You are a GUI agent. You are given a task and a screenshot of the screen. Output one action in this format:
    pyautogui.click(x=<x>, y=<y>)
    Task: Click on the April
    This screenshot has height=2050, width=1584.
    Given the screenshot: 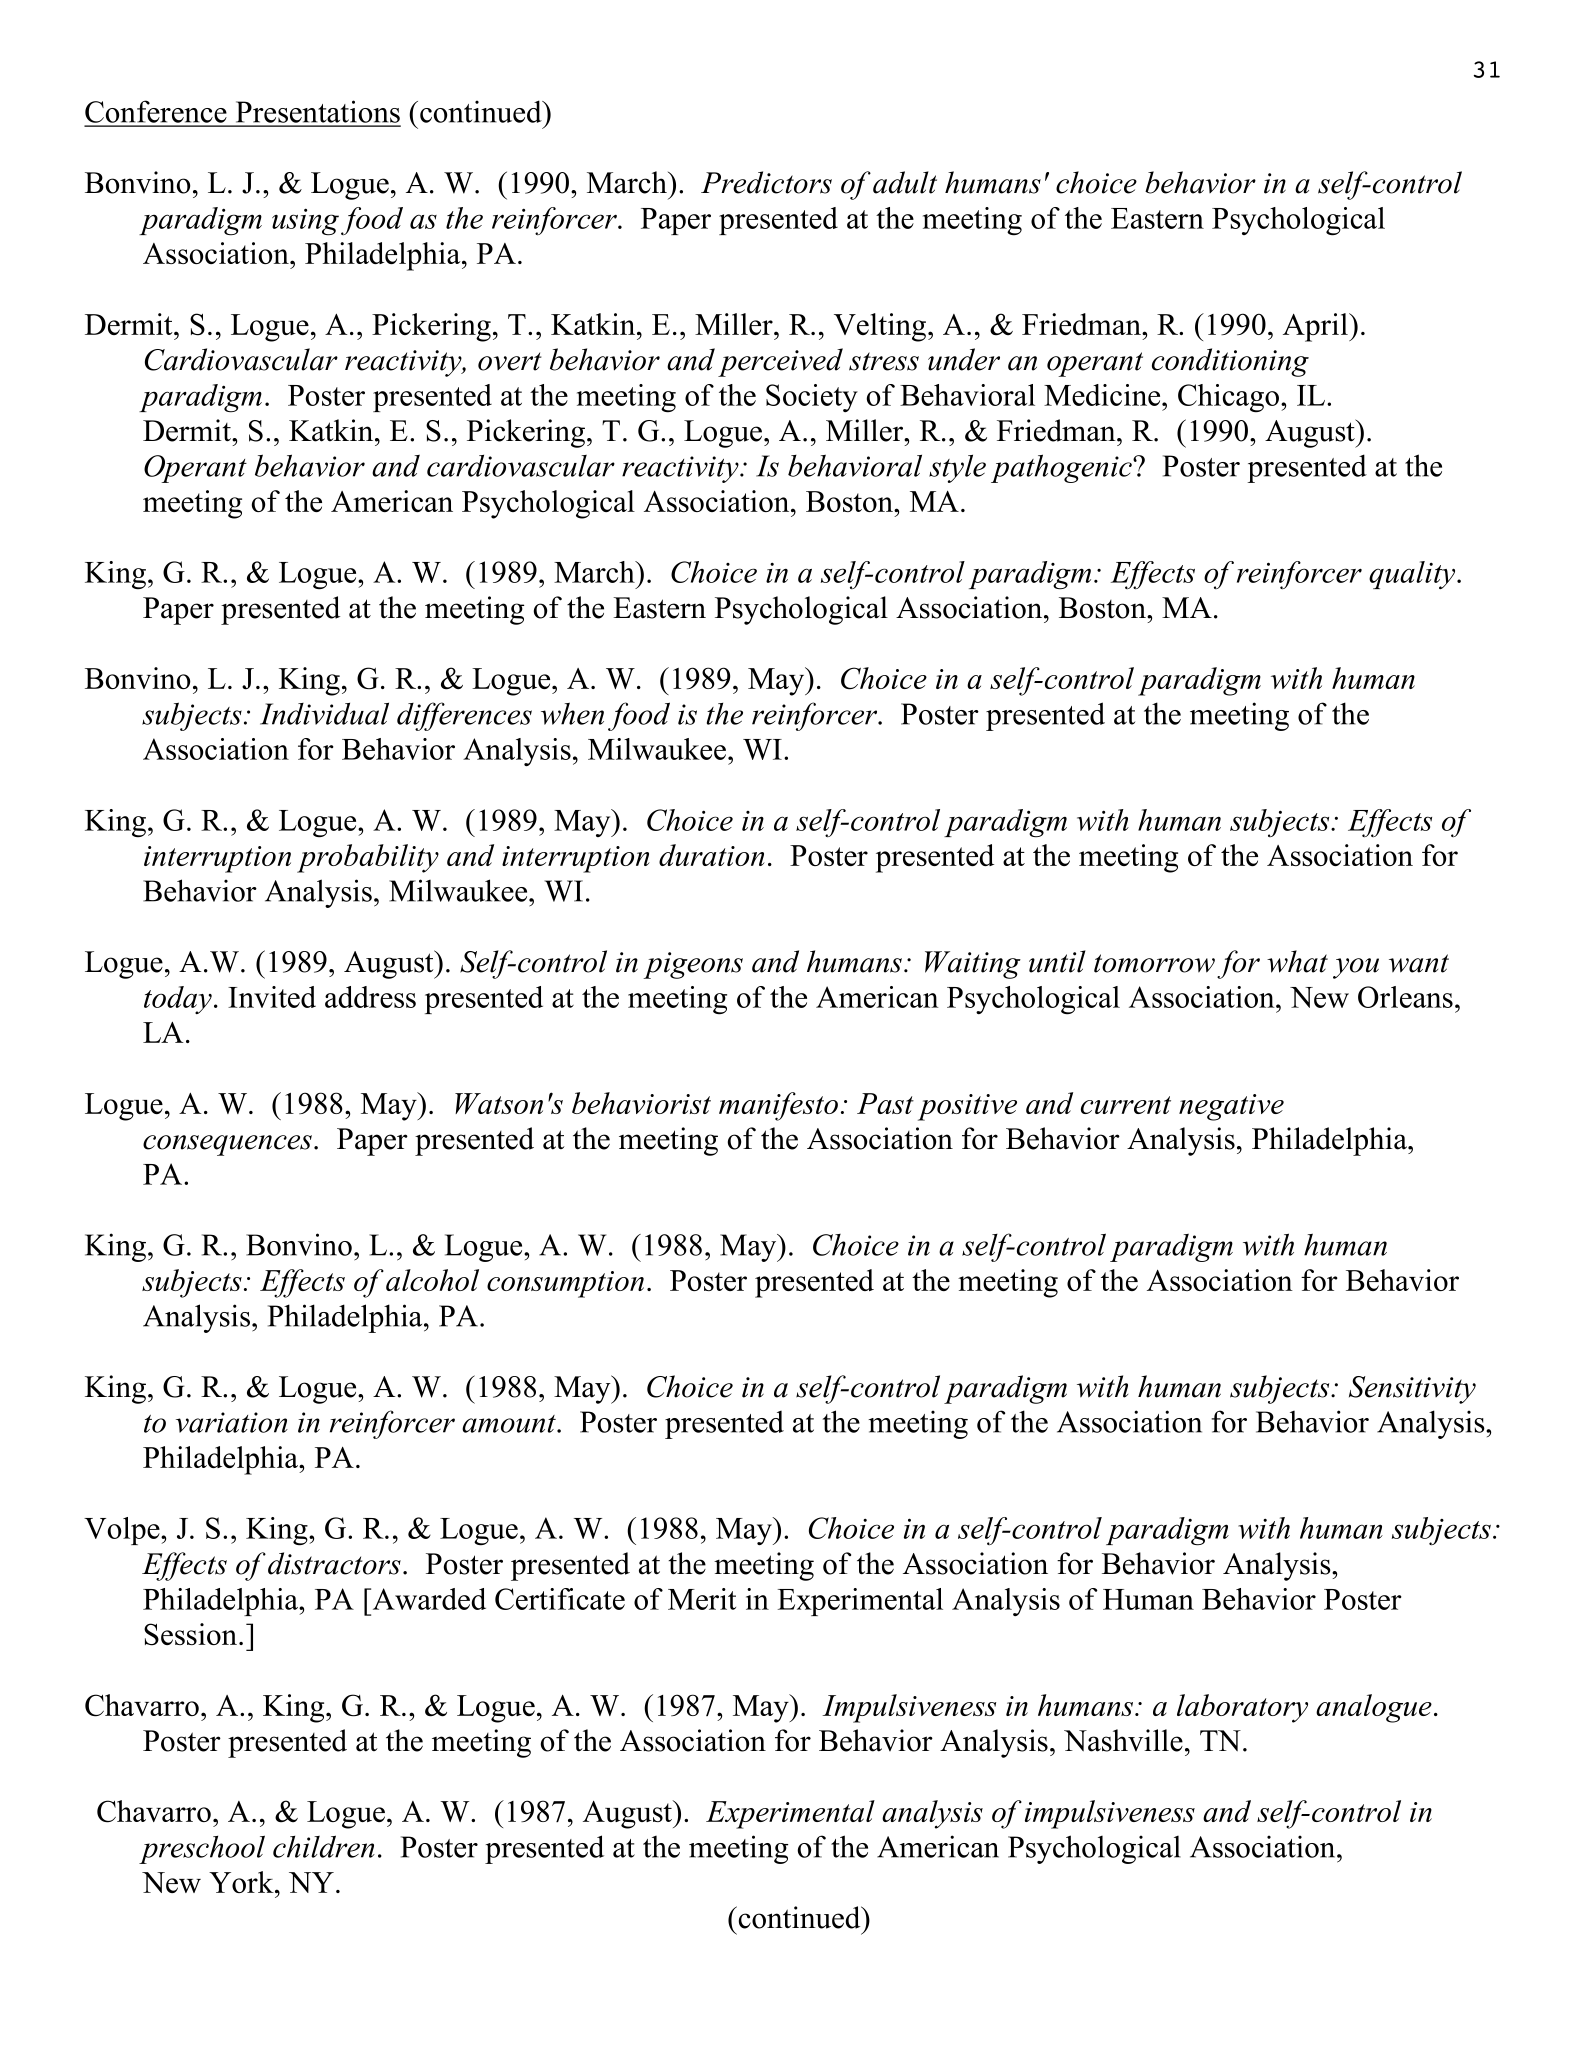 What is the action you would take?
    pyautogui.click(x=1316, y=327)
